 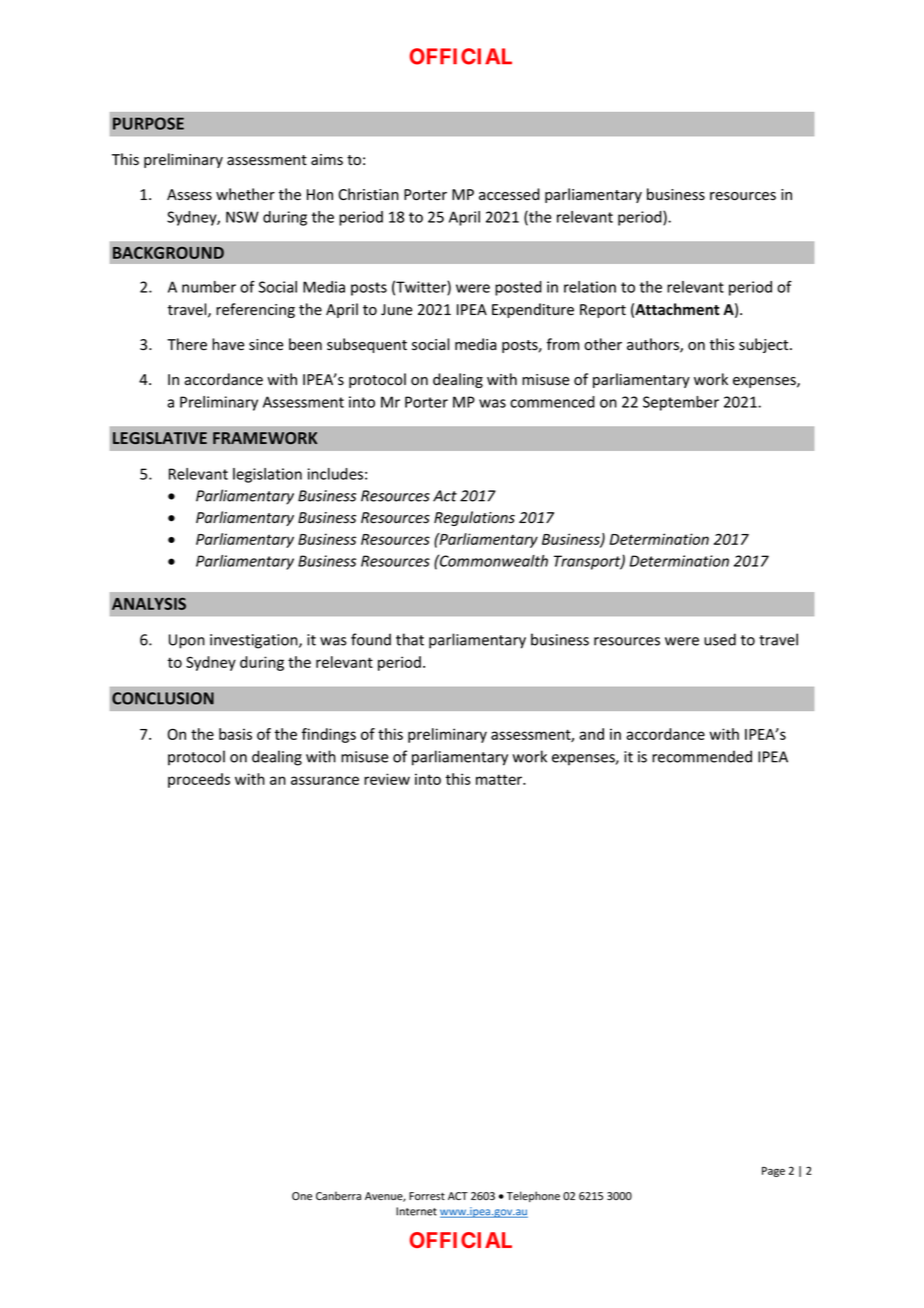 I want to click on September, so click(x=681, y=403).
